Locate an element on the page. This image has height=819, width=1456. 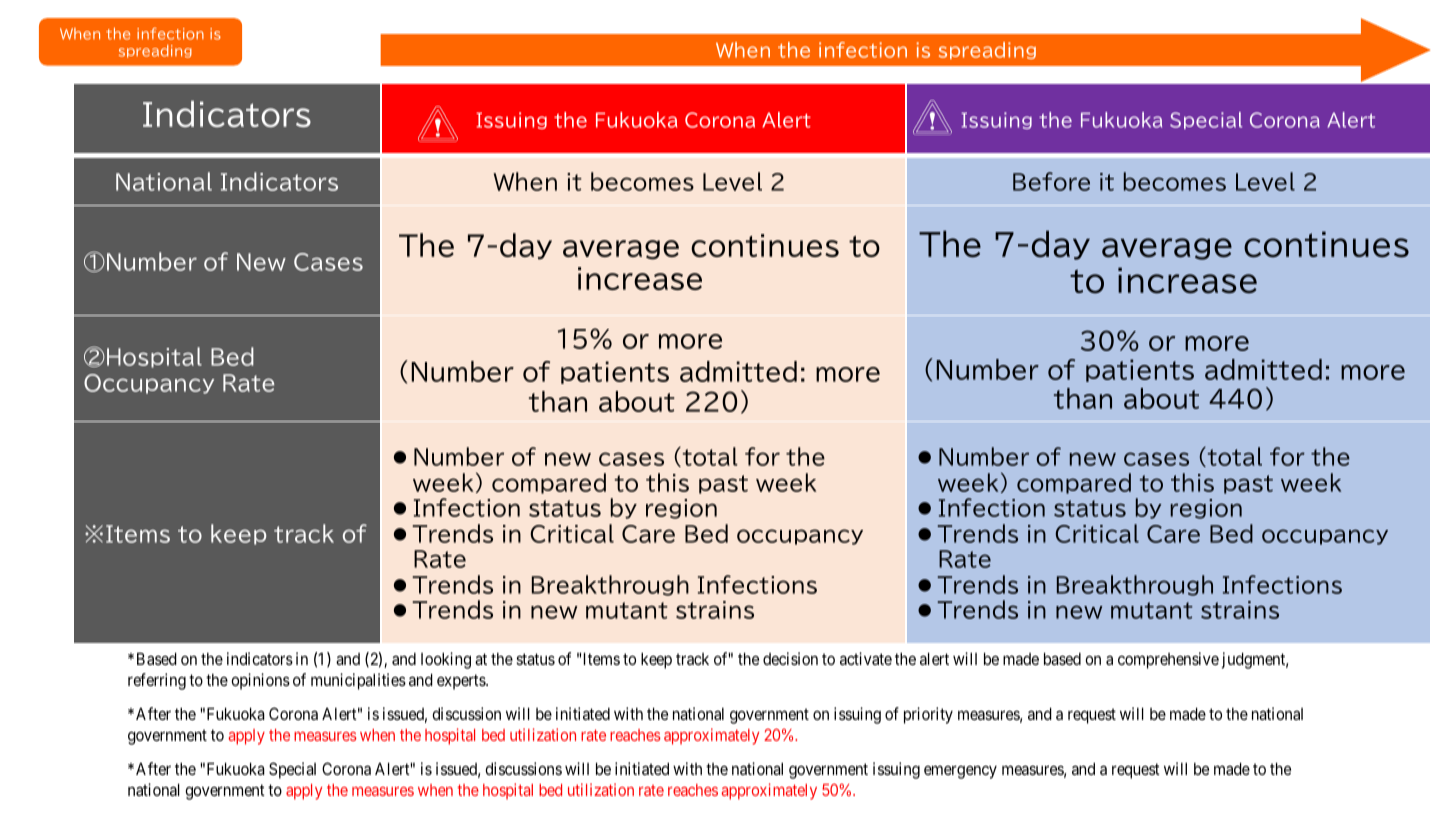
municipalities is located at coordinates (358, 681).
